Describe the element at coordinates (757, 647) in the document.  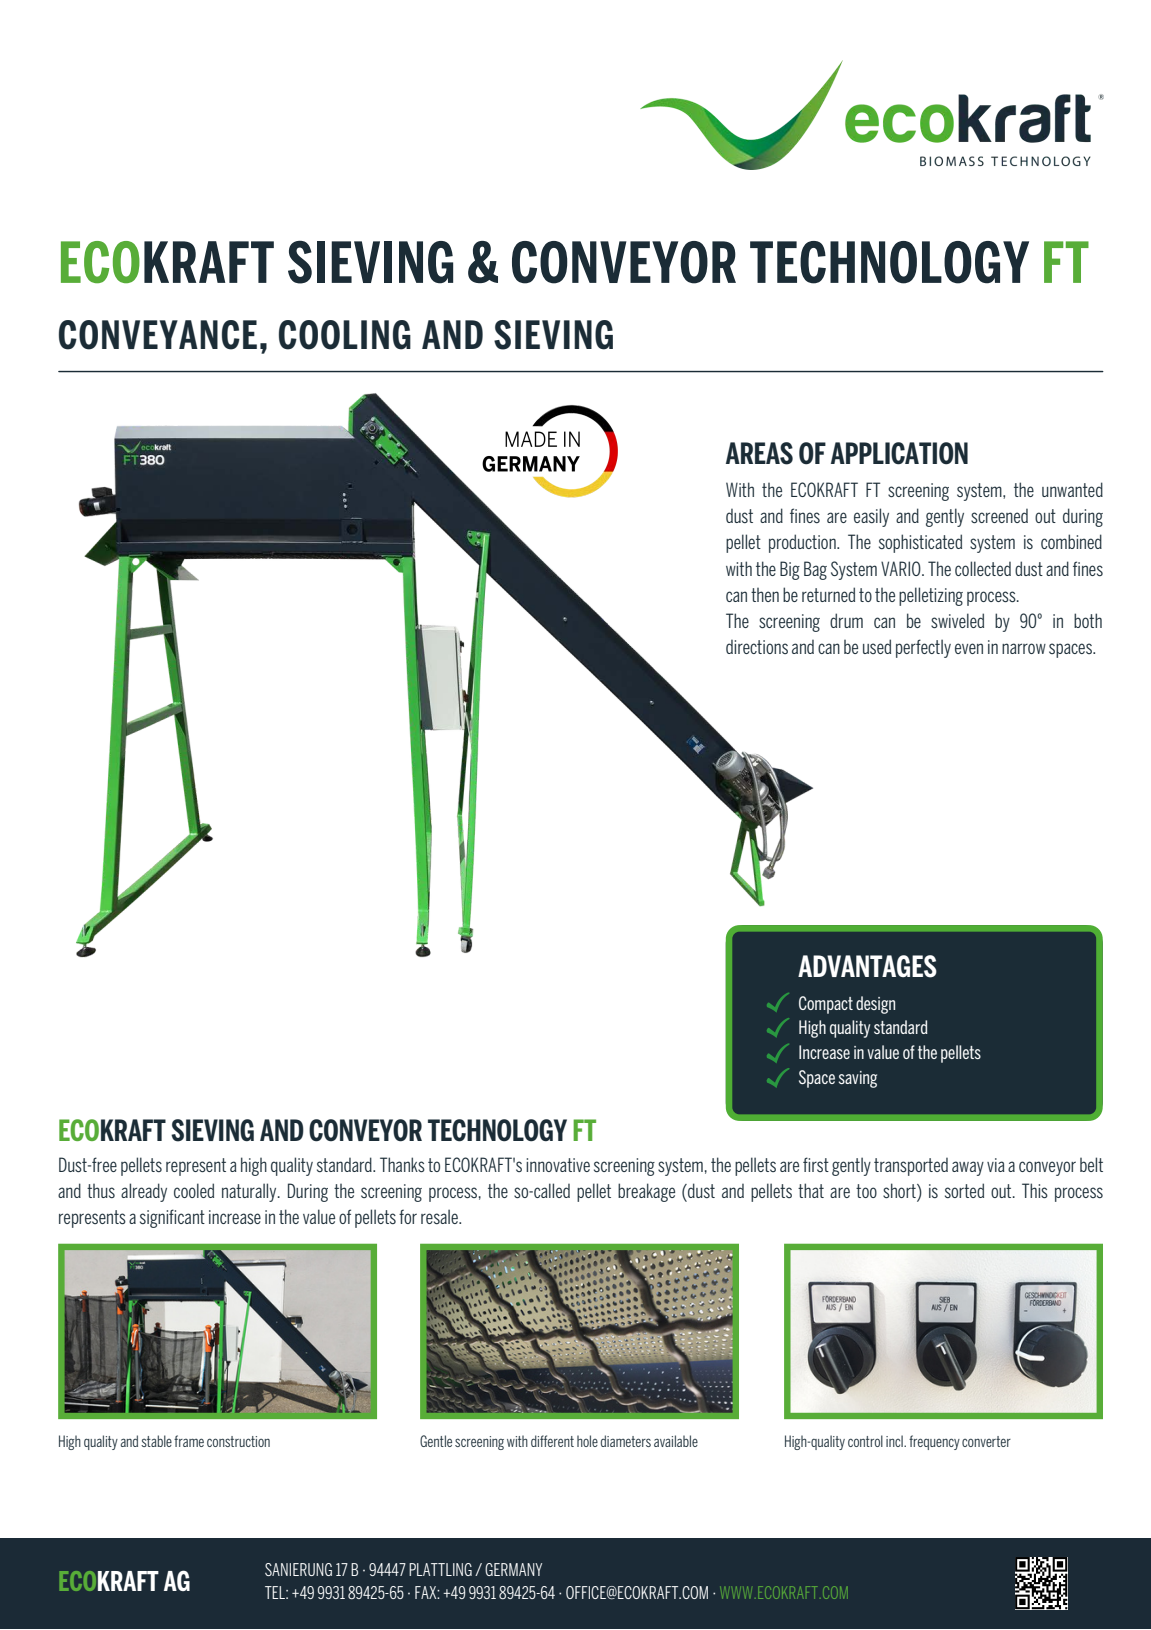
I see `directions` at that location.
